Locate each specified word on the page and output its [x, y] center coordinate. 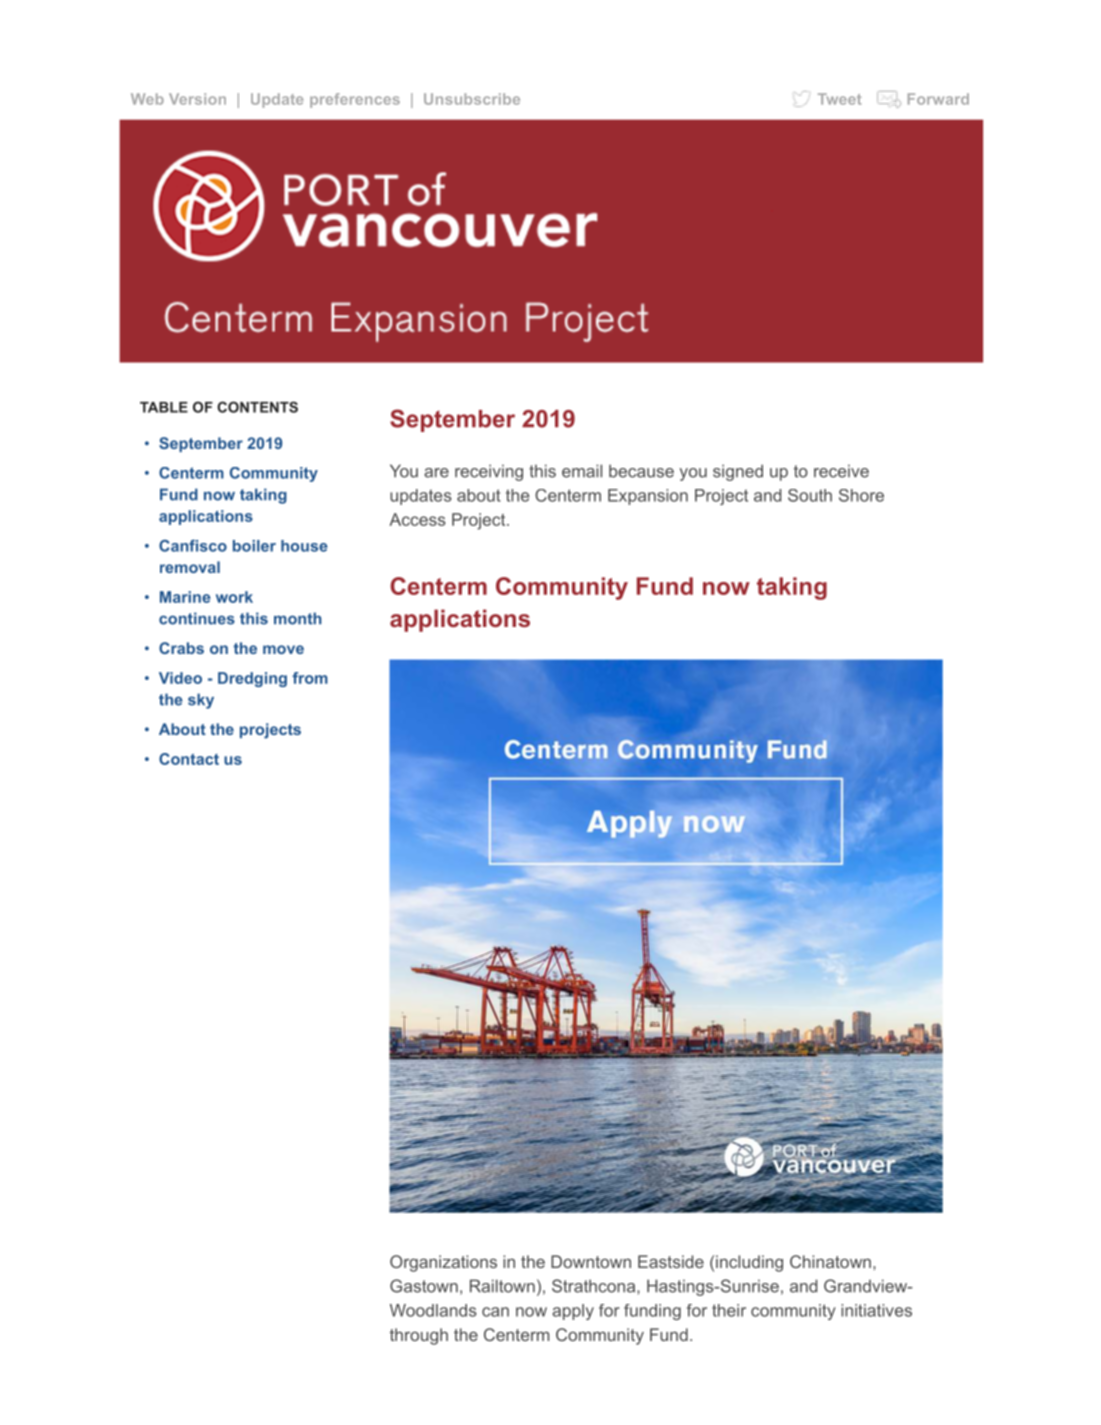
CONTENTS [257, 407]
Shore [861, 495]
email [582, 471]
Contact [189, 759]
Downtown [591, 1261]
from [310, 678]
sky [201, 701]
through [419, 1336]
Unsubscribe [472, 99]
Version [197, 99]
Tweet [839, 99]
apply [573, 1312]
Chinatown [830, 1261]
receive [841, 471]
